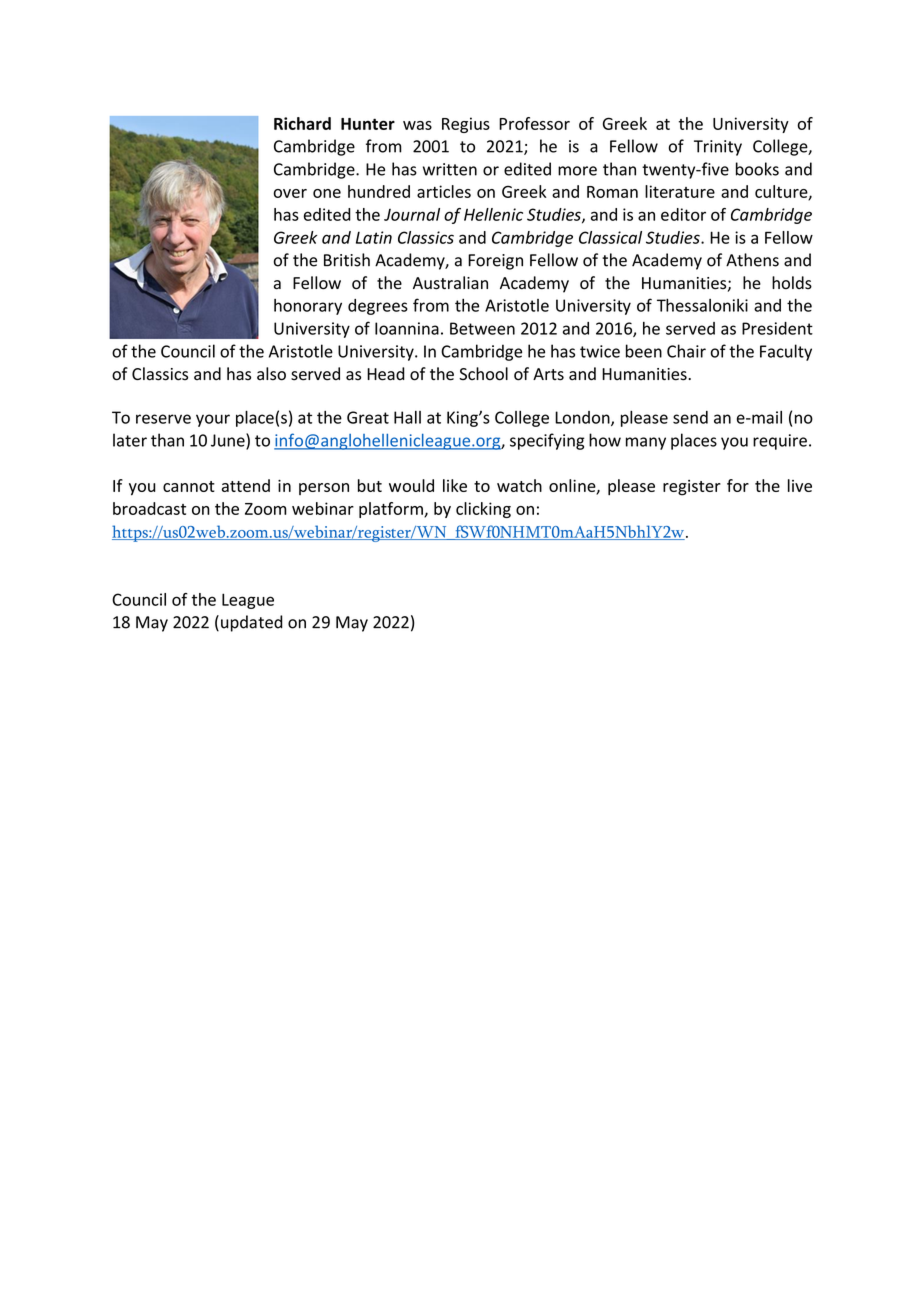 The height and width of the document is (1308, 924). Describe the element at coordinates (686, 351) in the document. I see `Chair` at that location.
